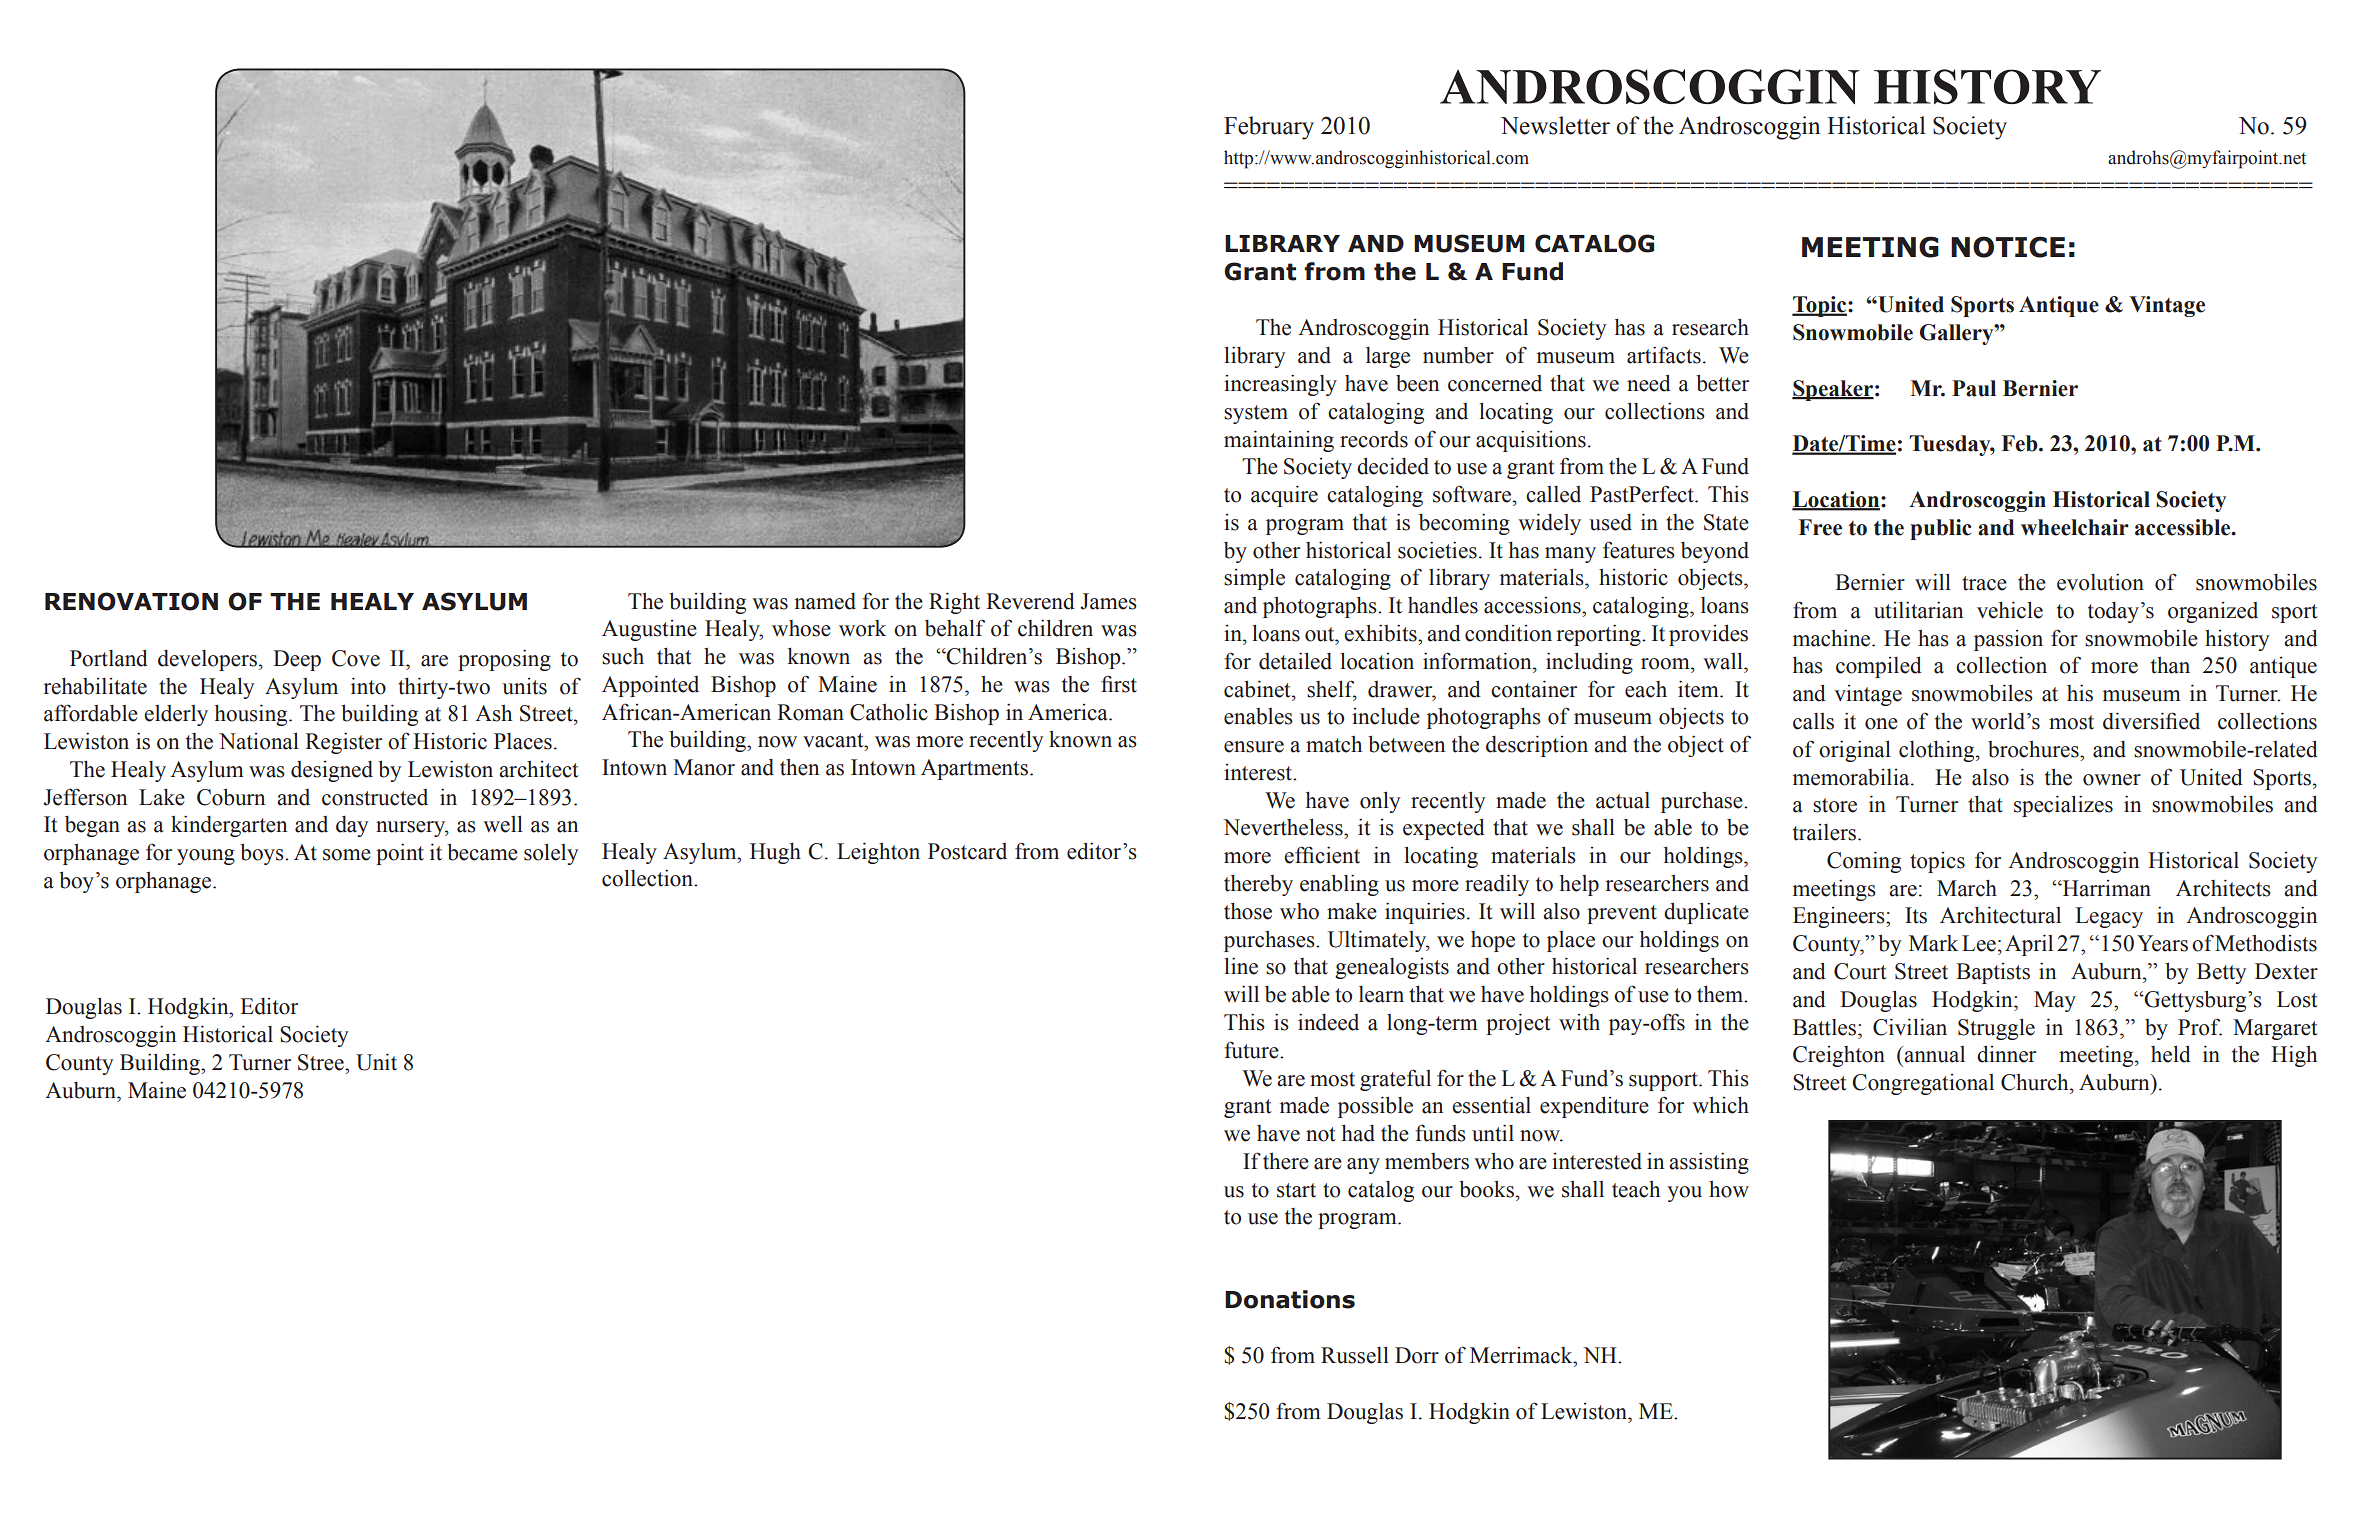  Describe the element at coordinates (2006, 1054) in the screenshot. I see `dinner` at that location.
